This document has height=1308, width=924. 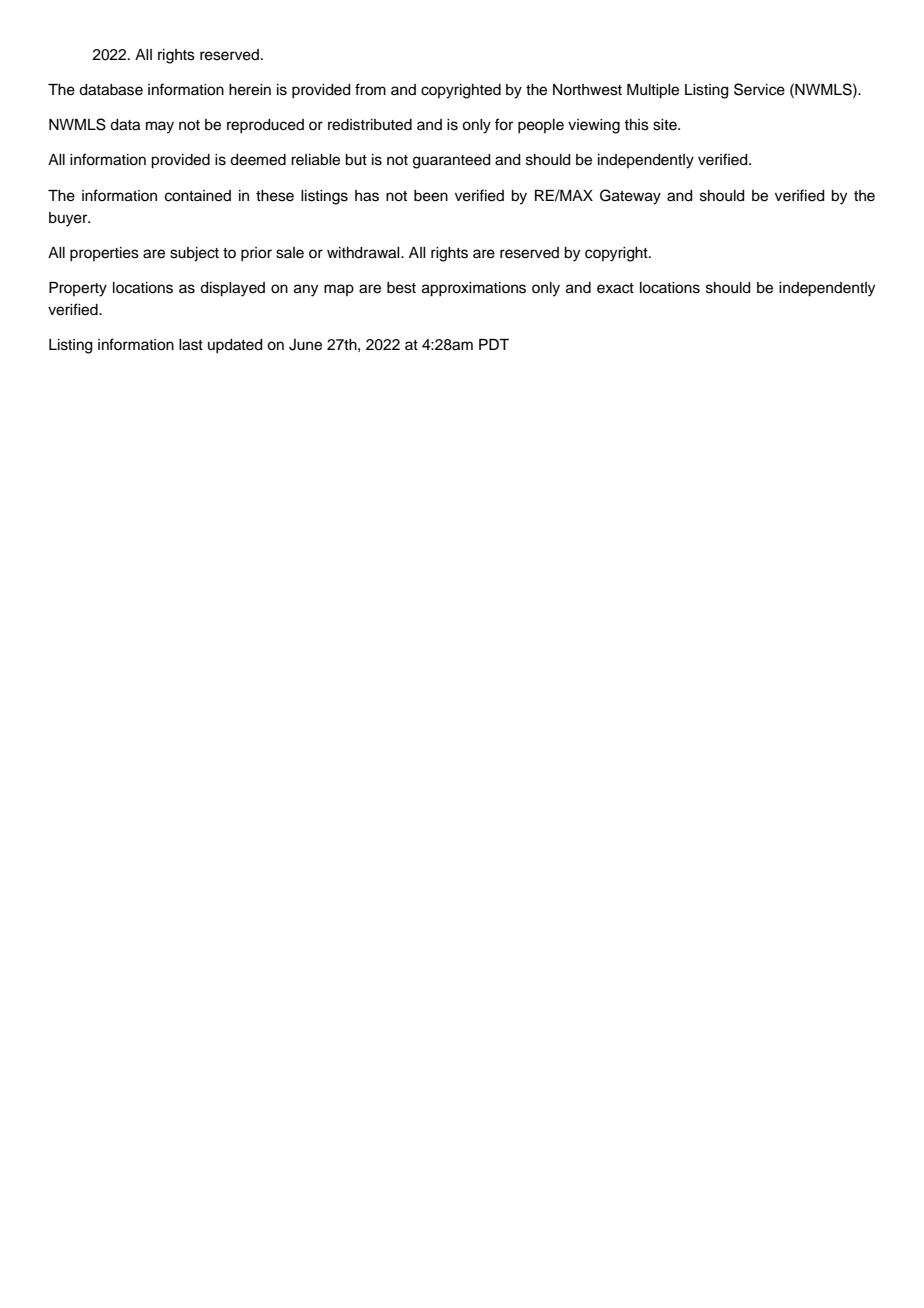 What do you see at coordinates (250, 90) in the document?
I see `herein` at bounding box center [250, 90].
